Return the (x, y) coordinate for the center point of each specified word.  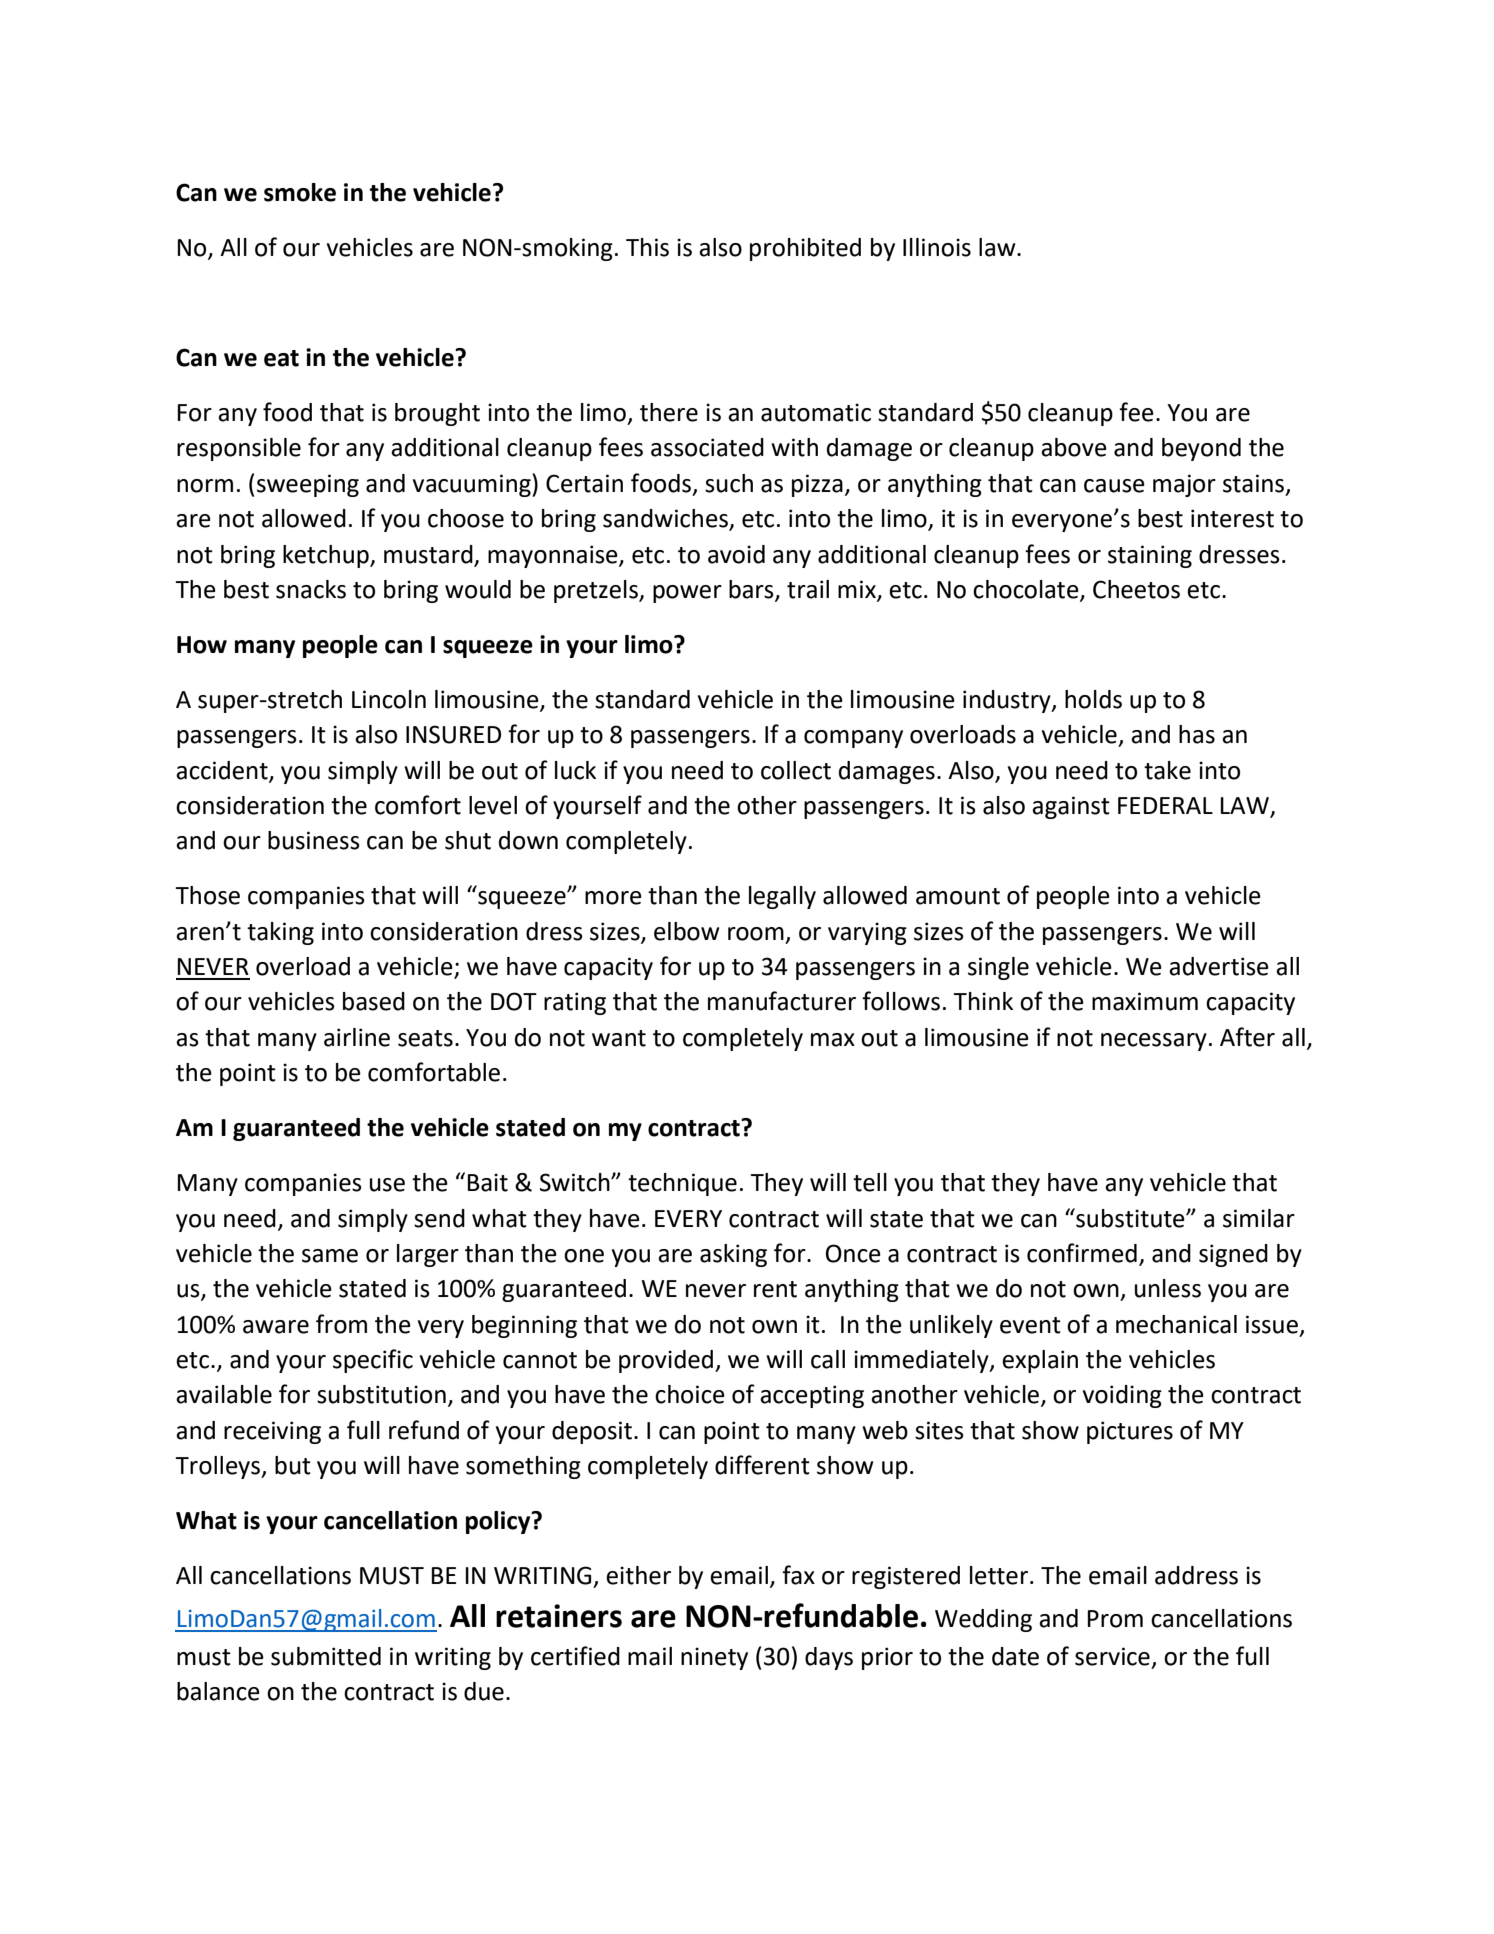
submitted (326, 1656)
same (330, 1256)
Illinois (937, 247)
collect (796, 770)
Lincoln (389, 699)
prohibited (805, 249)
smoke (300, 192)
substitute (1130, 1218)
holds (1093, 699)
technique (682, 1184)
